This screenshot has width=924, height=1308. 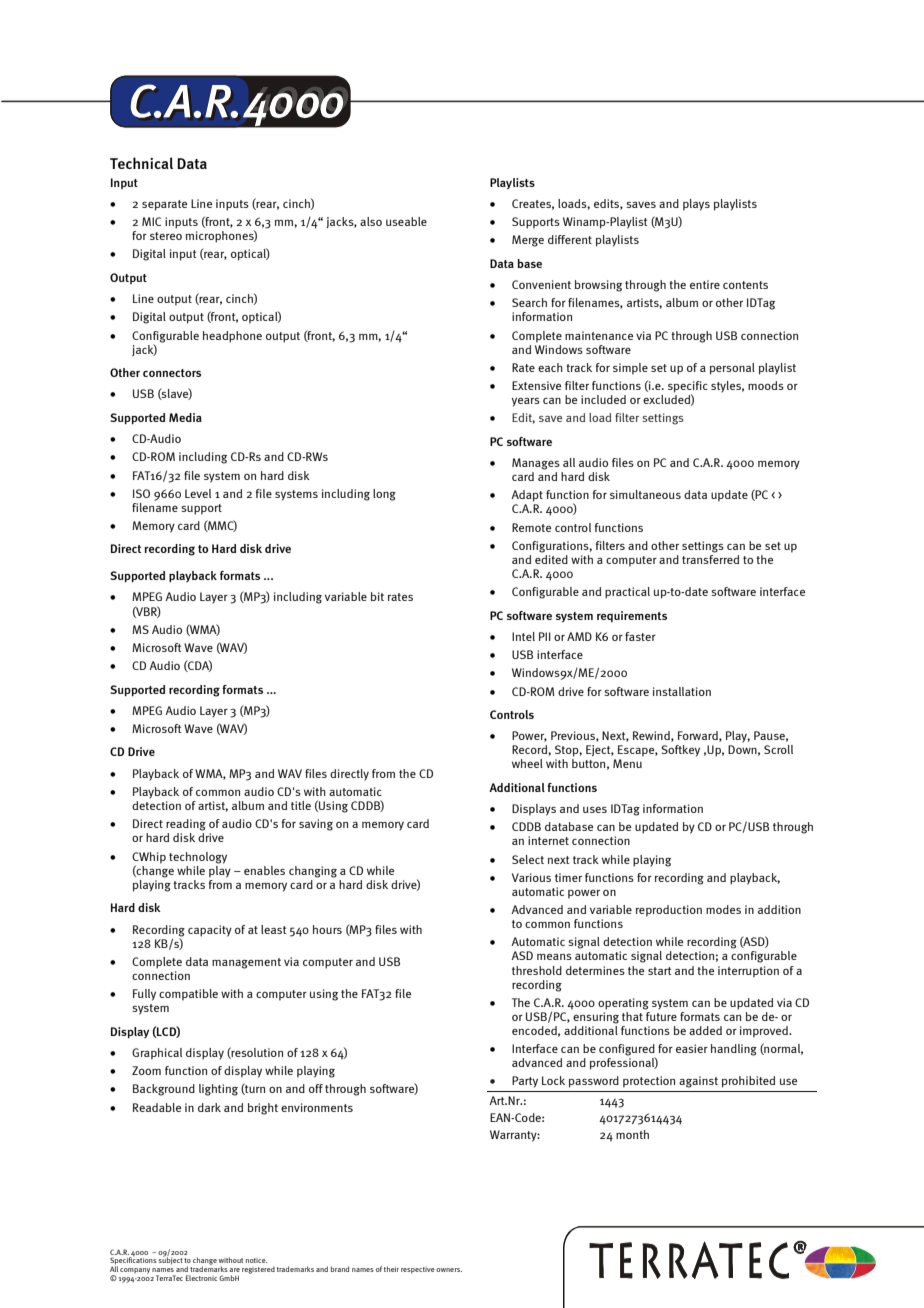 I want to click on start, so click(x=660, y=971).
